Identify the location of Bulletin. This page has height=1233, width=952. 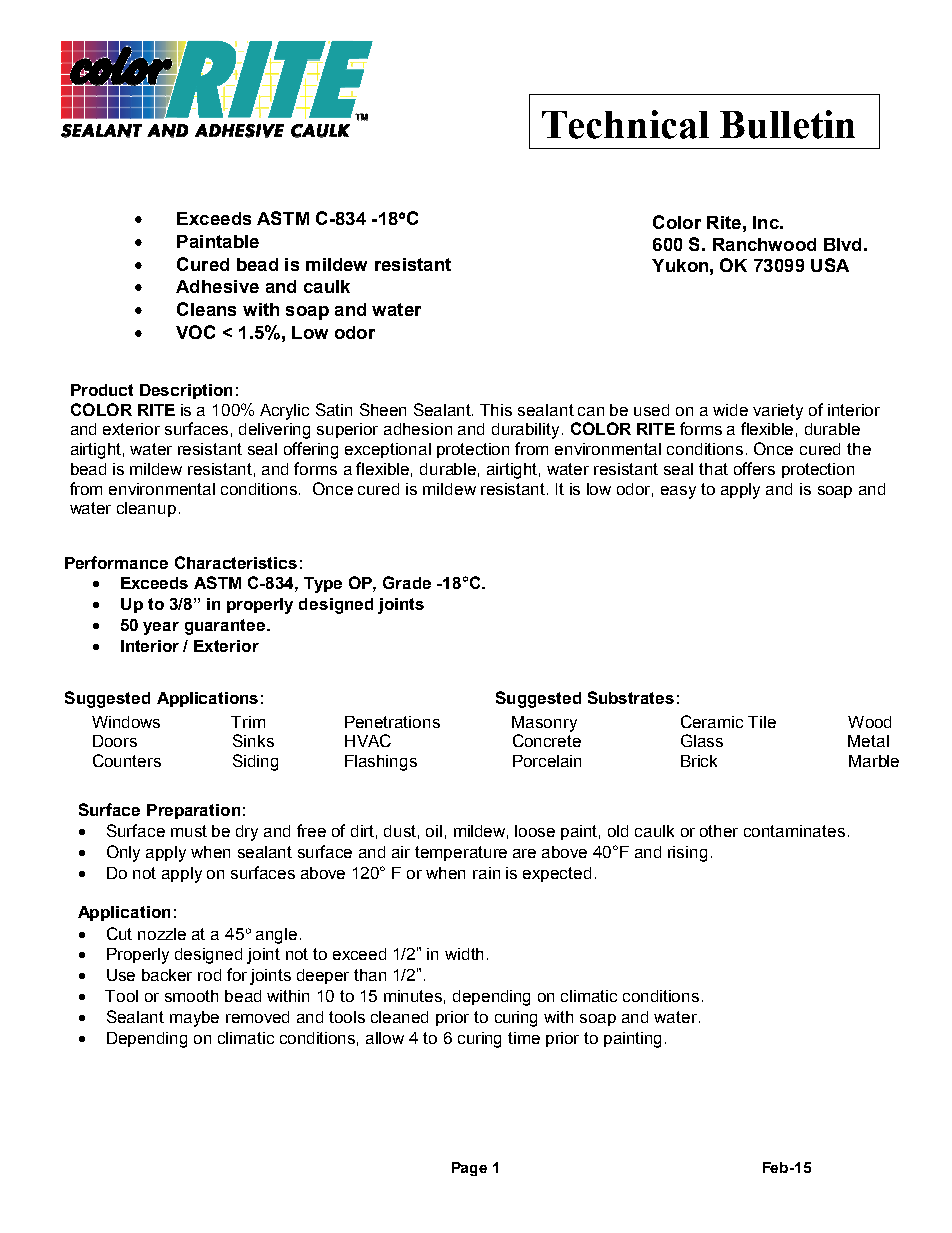
(787, 124).
